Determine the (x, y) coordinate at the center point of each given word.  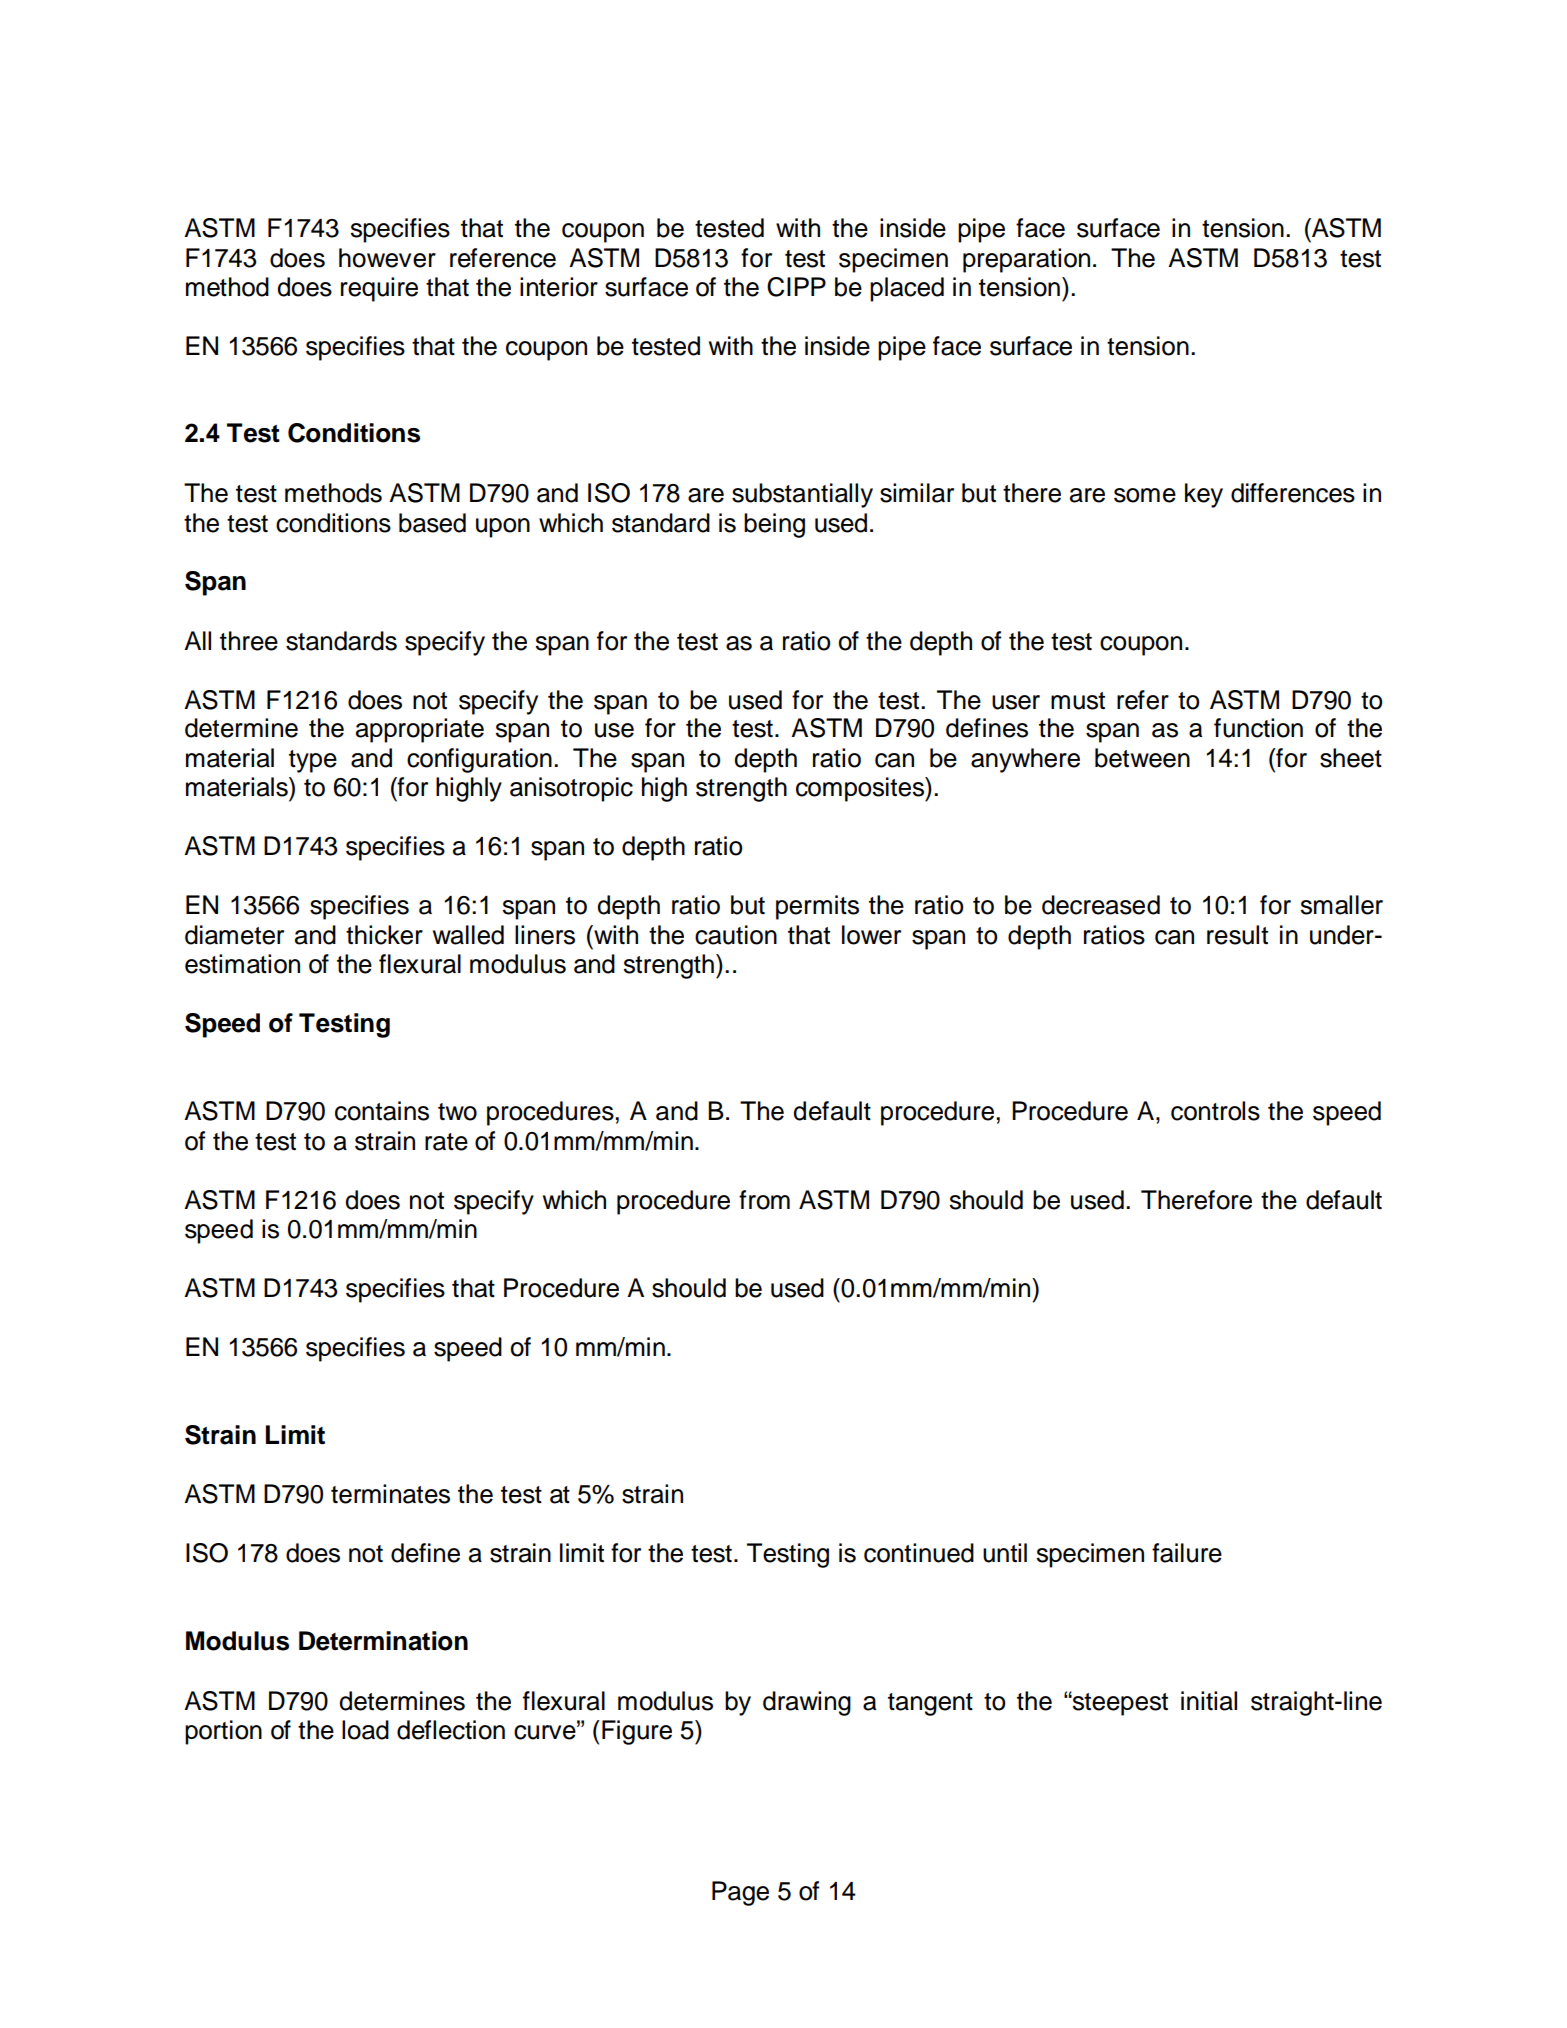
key (1204, 495)
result (1237, 935)
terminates (390, 1494)
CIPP (796, 287)
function (1258, 728)
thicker (384, 935)
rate (446, 1142)
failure (1187, 1553)
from (764, 1200)
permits (817, 907)
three (249, 641)
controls (1215, 1111)
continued (919, 1553)
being (774, 525)
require (379, 289)
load (365, 1730)
